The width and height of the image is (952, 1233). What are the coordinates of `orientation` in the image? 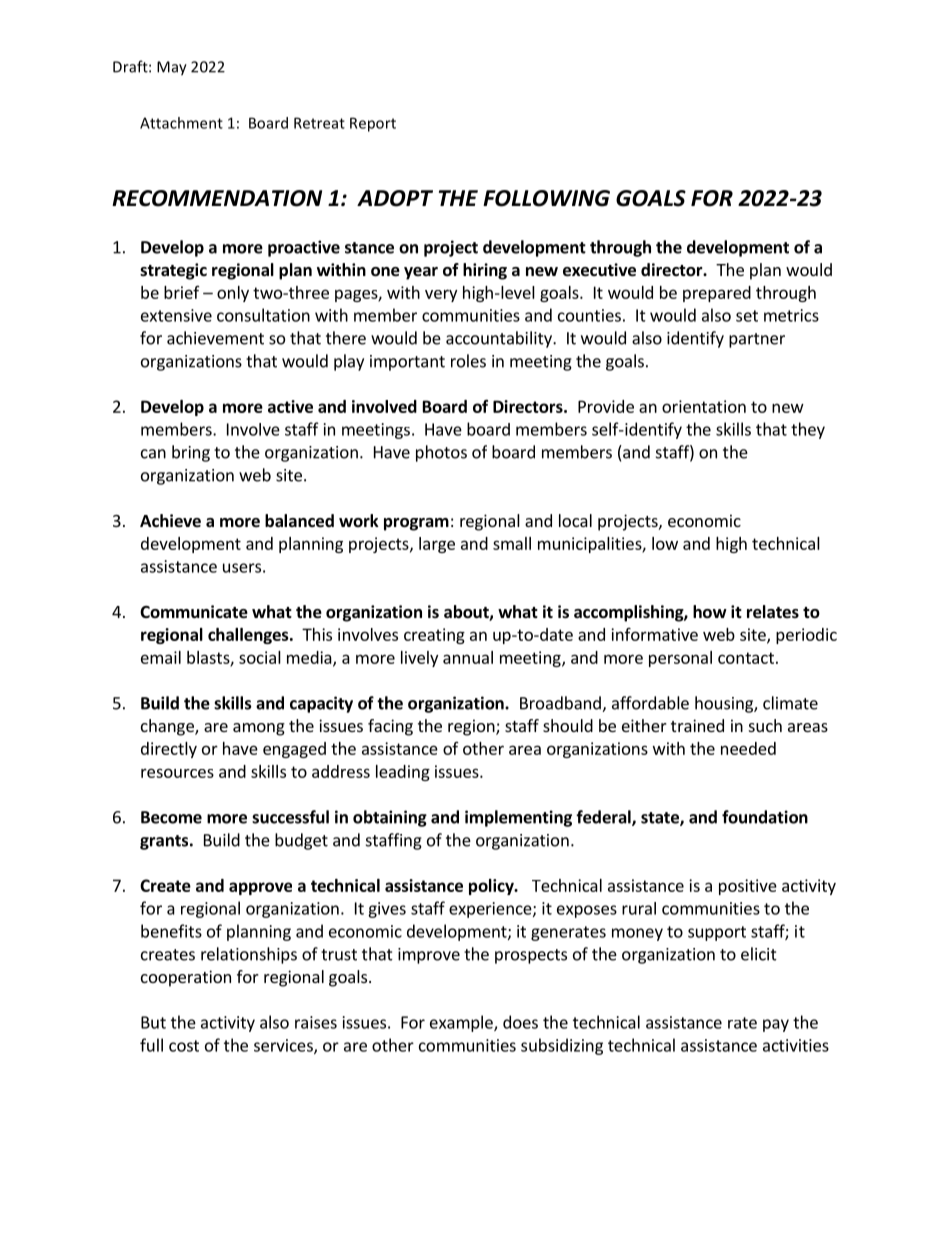 It's located at (704, 406).
